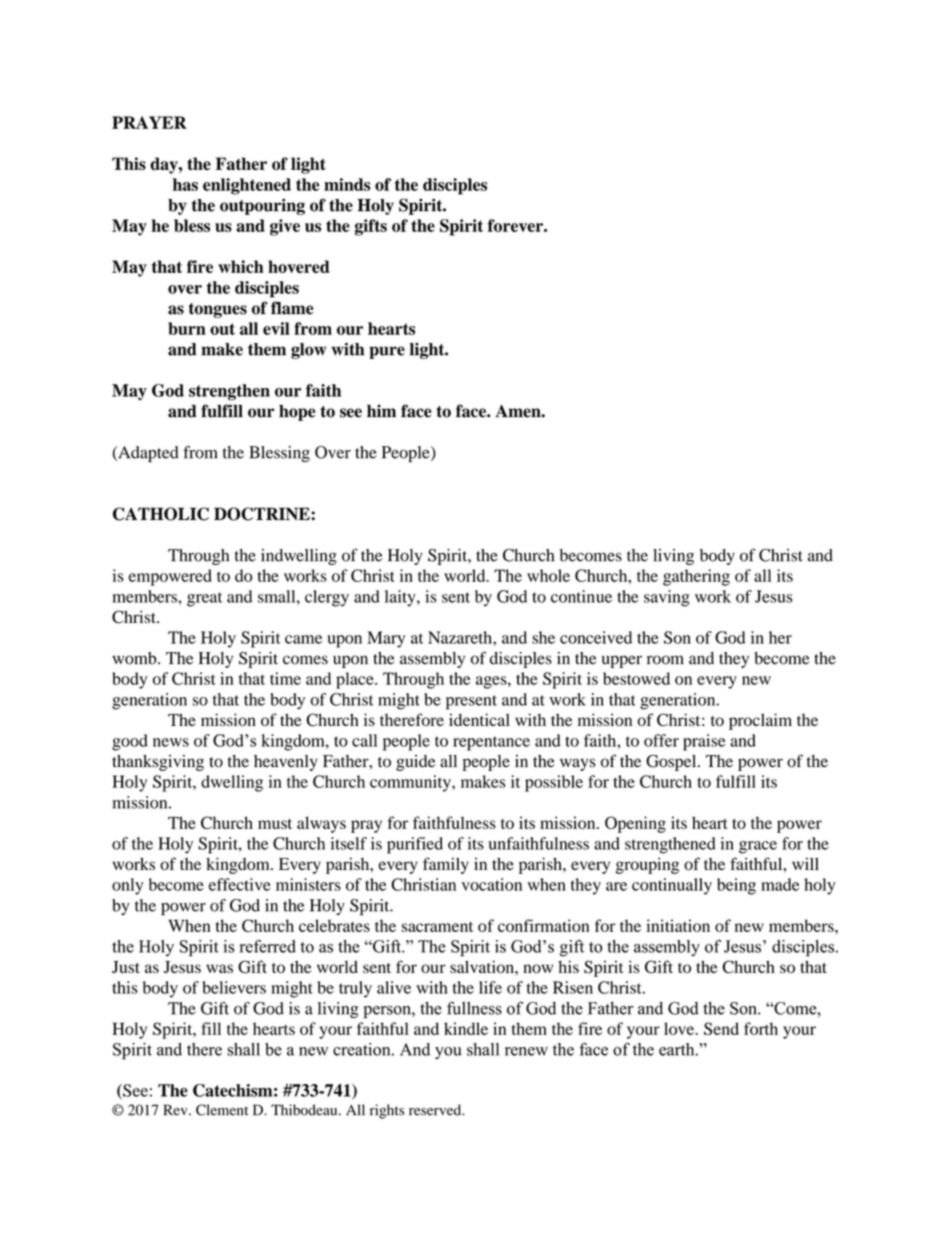 The height and width of the screenshot is (1233, 952). I want to click on Nazareth, so click(461, 637).
